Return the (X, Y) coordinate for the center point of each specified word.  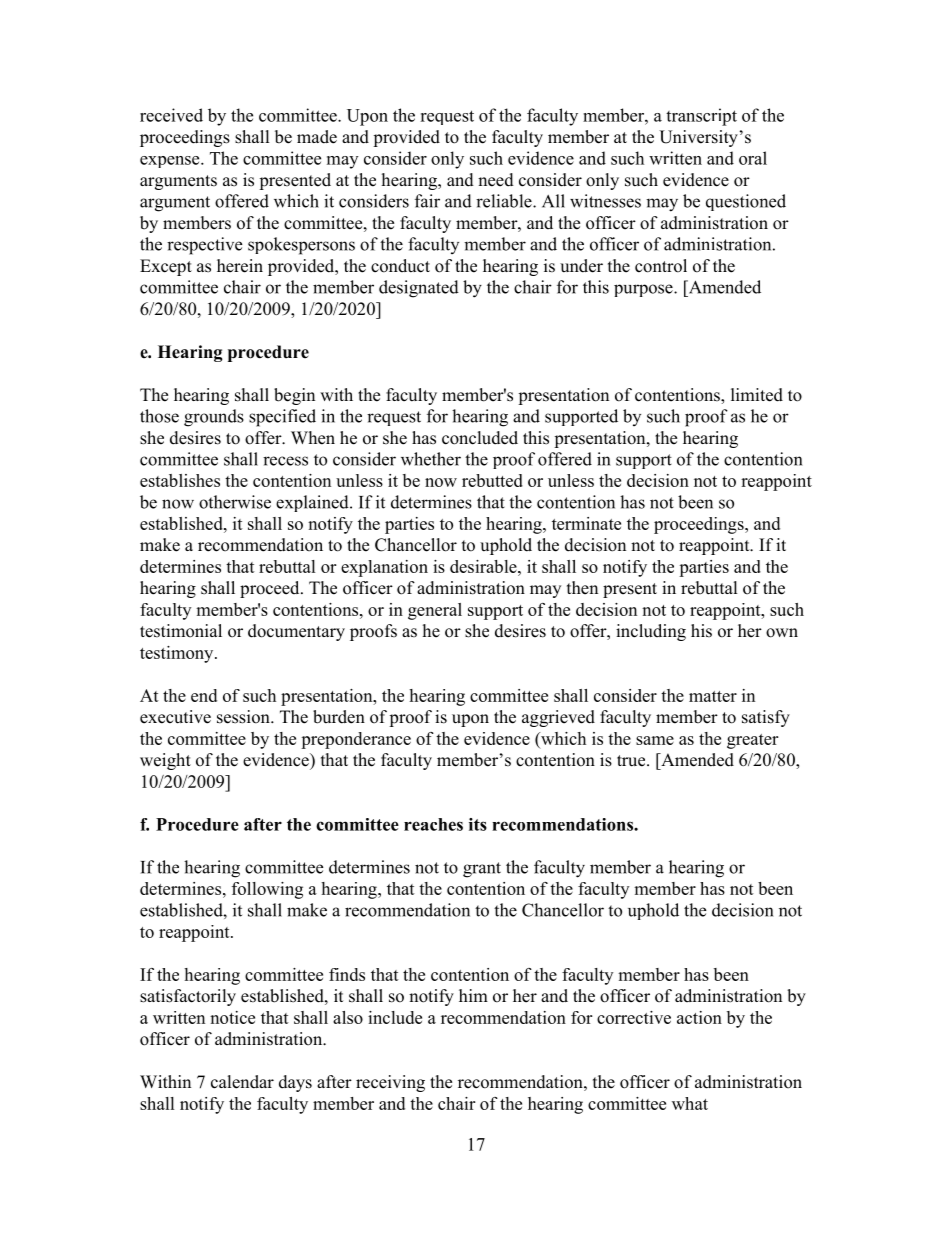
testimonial (181, 631)
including (651, 632)
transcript (701, 117)
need (496, 180)
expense (171, 162)
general (435, 611)
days (295, 1083)
